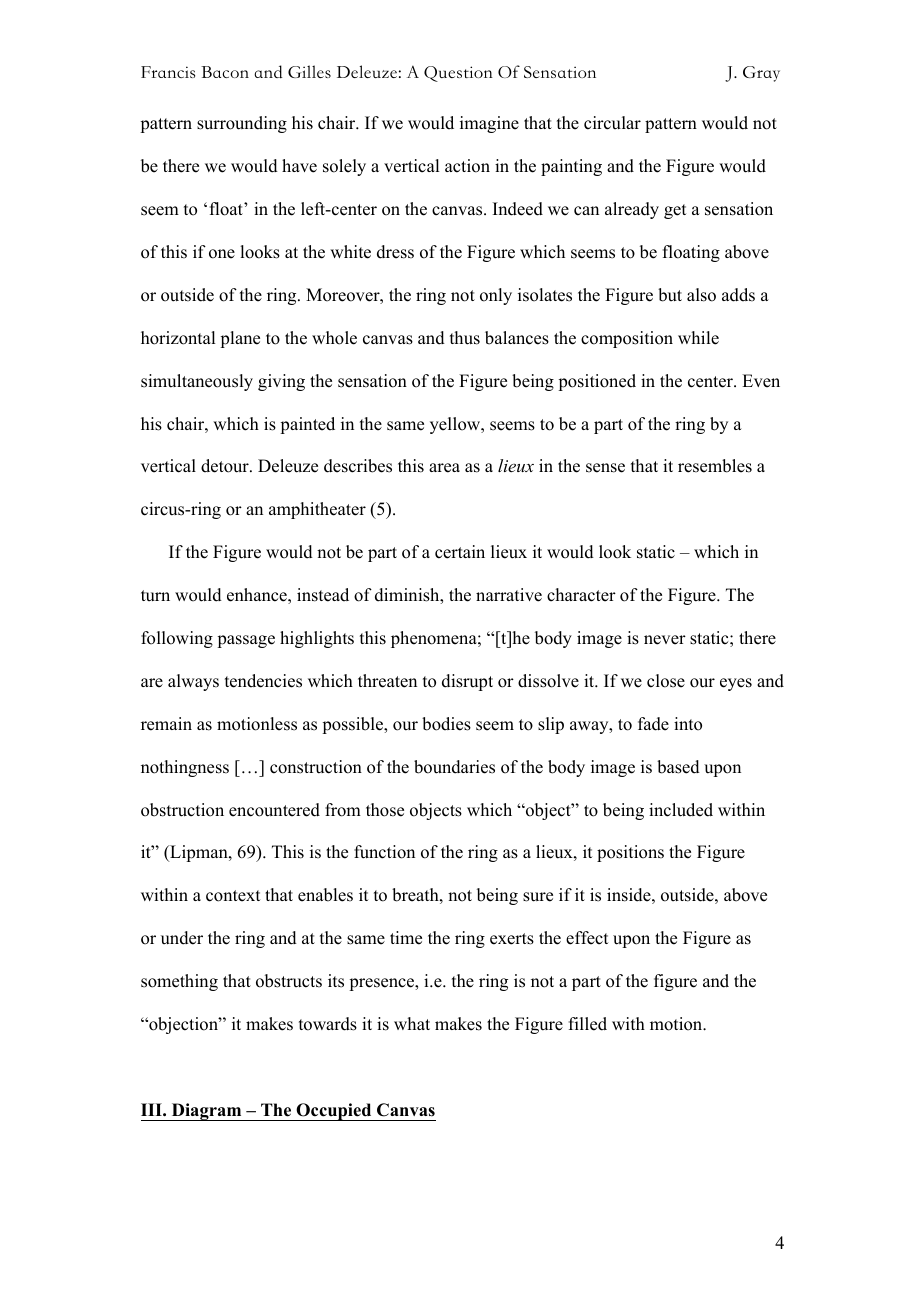 The height and width of the image is (1308, 924). What do you see at coordinates (612, 123) in the image?
I see `circular` at bounding box center [612, 123].
